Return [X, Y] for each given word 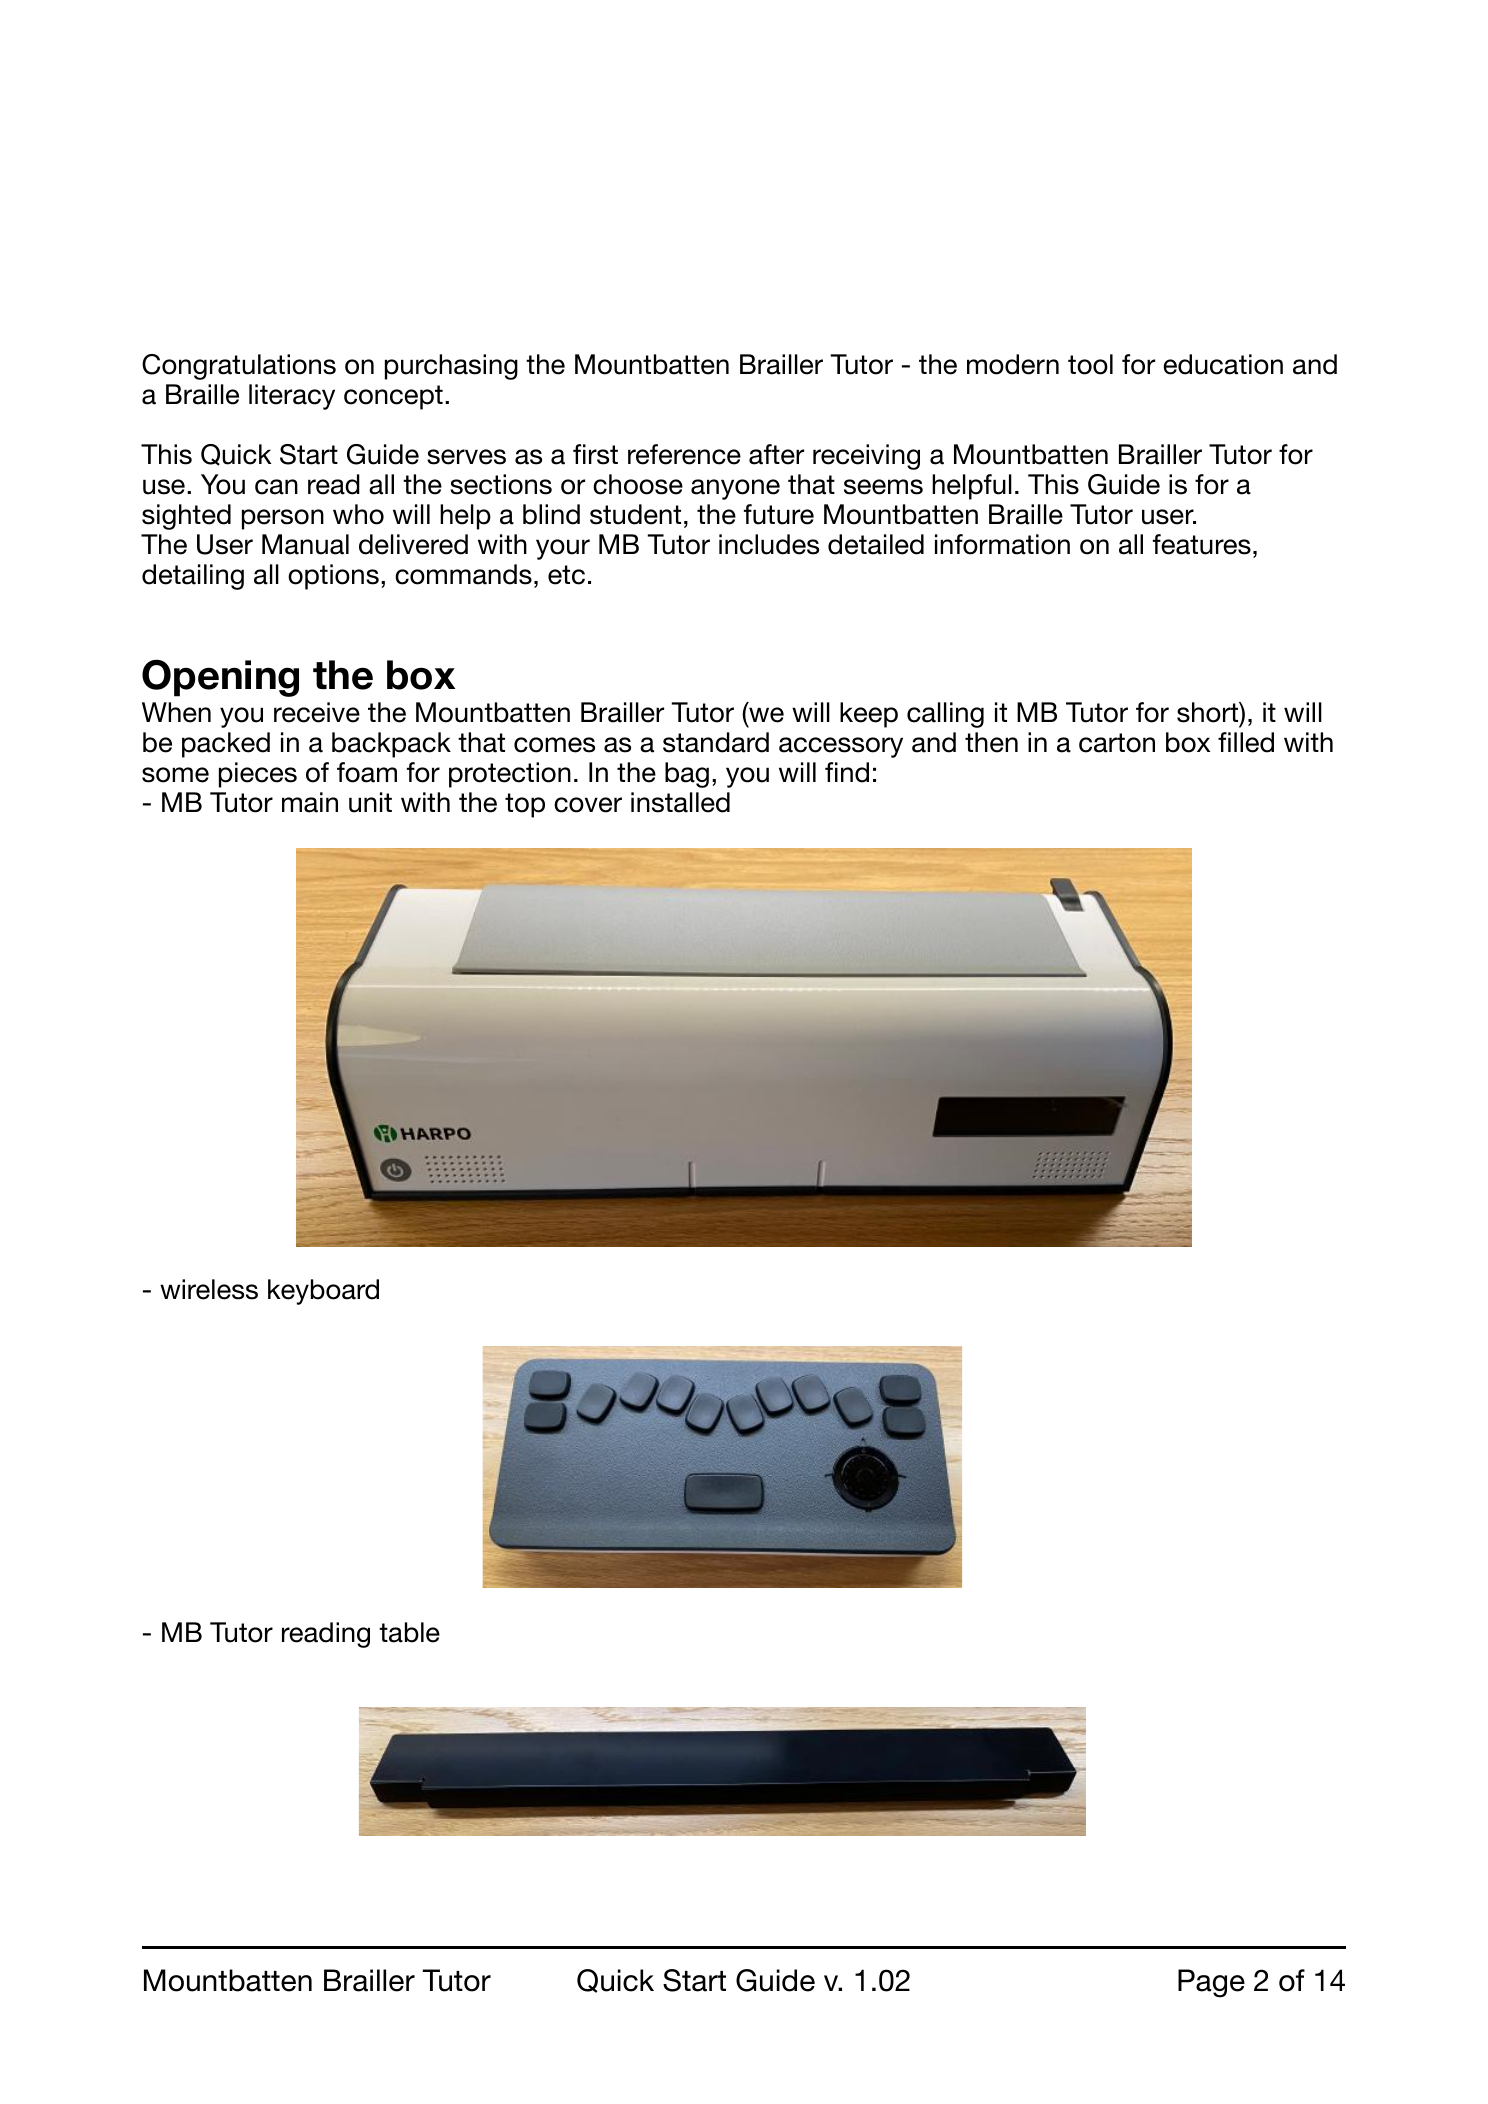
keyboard [323, 1292]
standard [716, 742]
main [310, 802]
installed [680, 802]
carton [1117, 743]
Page [1211, 1983]
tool [1090, 364]
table [409, 1632]
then [991, 742]
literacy [292, 397]
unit [370, 802]
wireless [209, 1289]
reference [684, 454]
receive [317, 712]
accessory [841, 747]
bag [687, 775]
